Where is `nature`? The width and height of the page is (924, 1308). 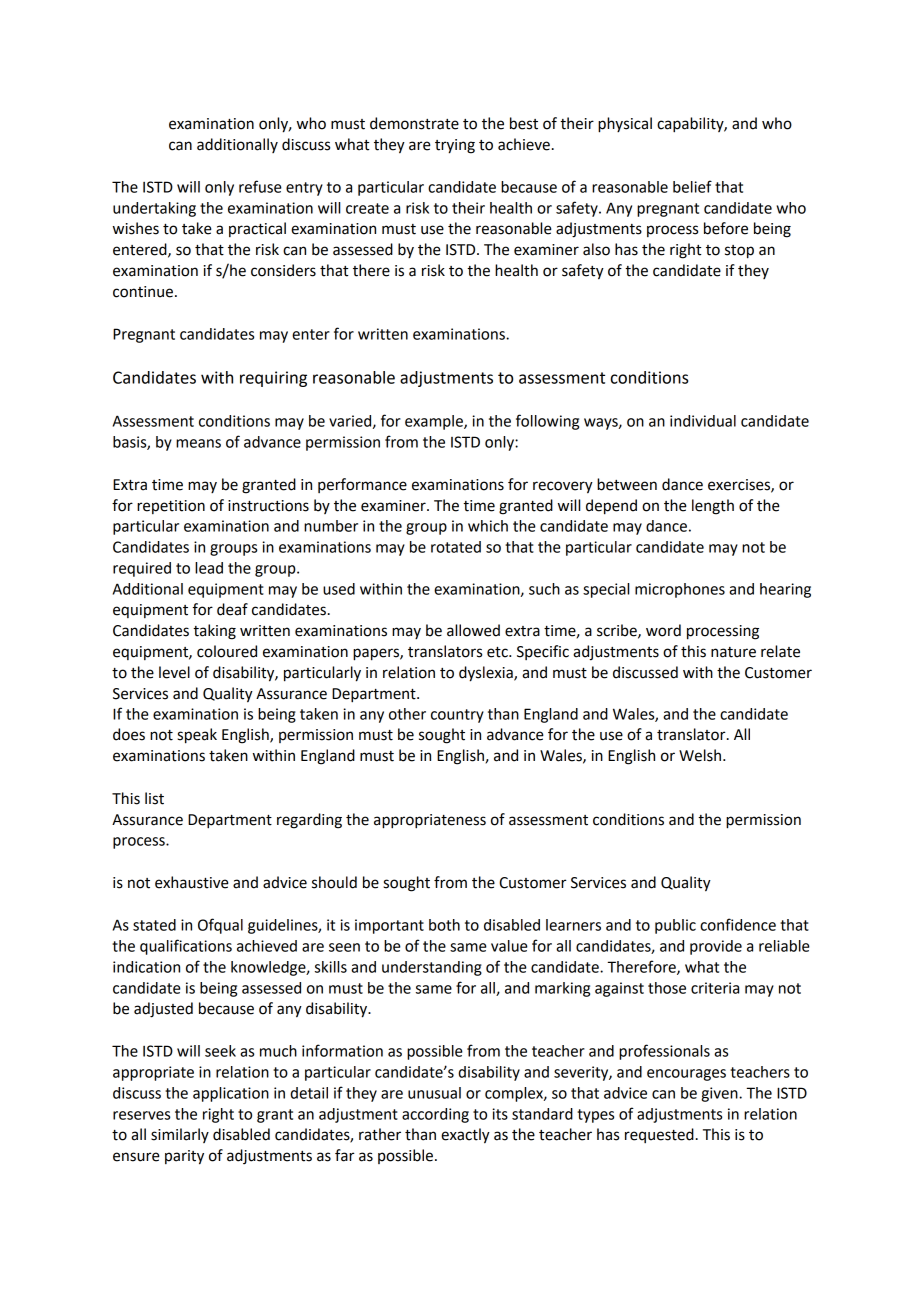
nature is located at coordinates (733, 652).
